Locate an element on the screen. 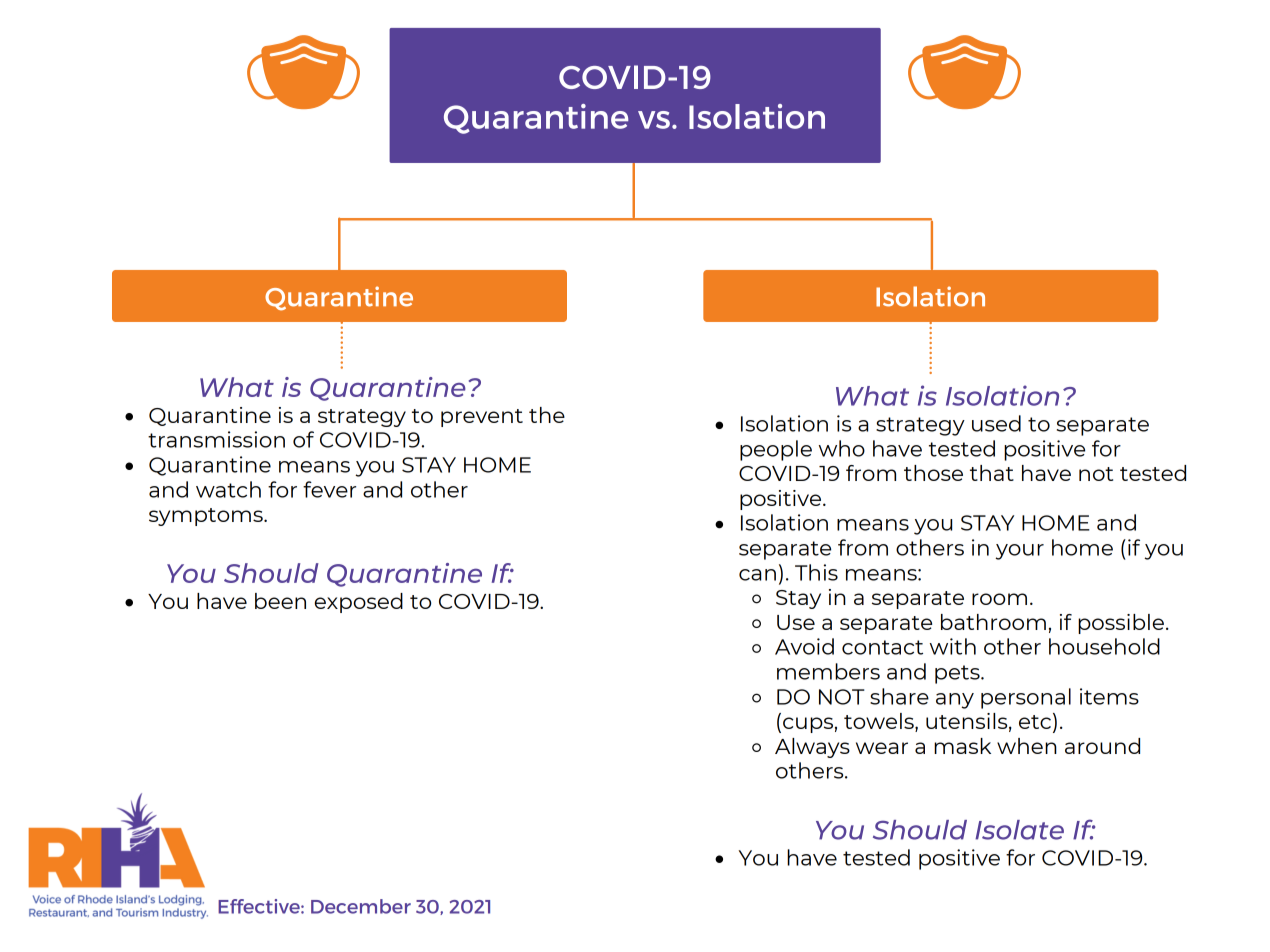 The image size is (1270, 952). people is located at coordinates (776, 450).
